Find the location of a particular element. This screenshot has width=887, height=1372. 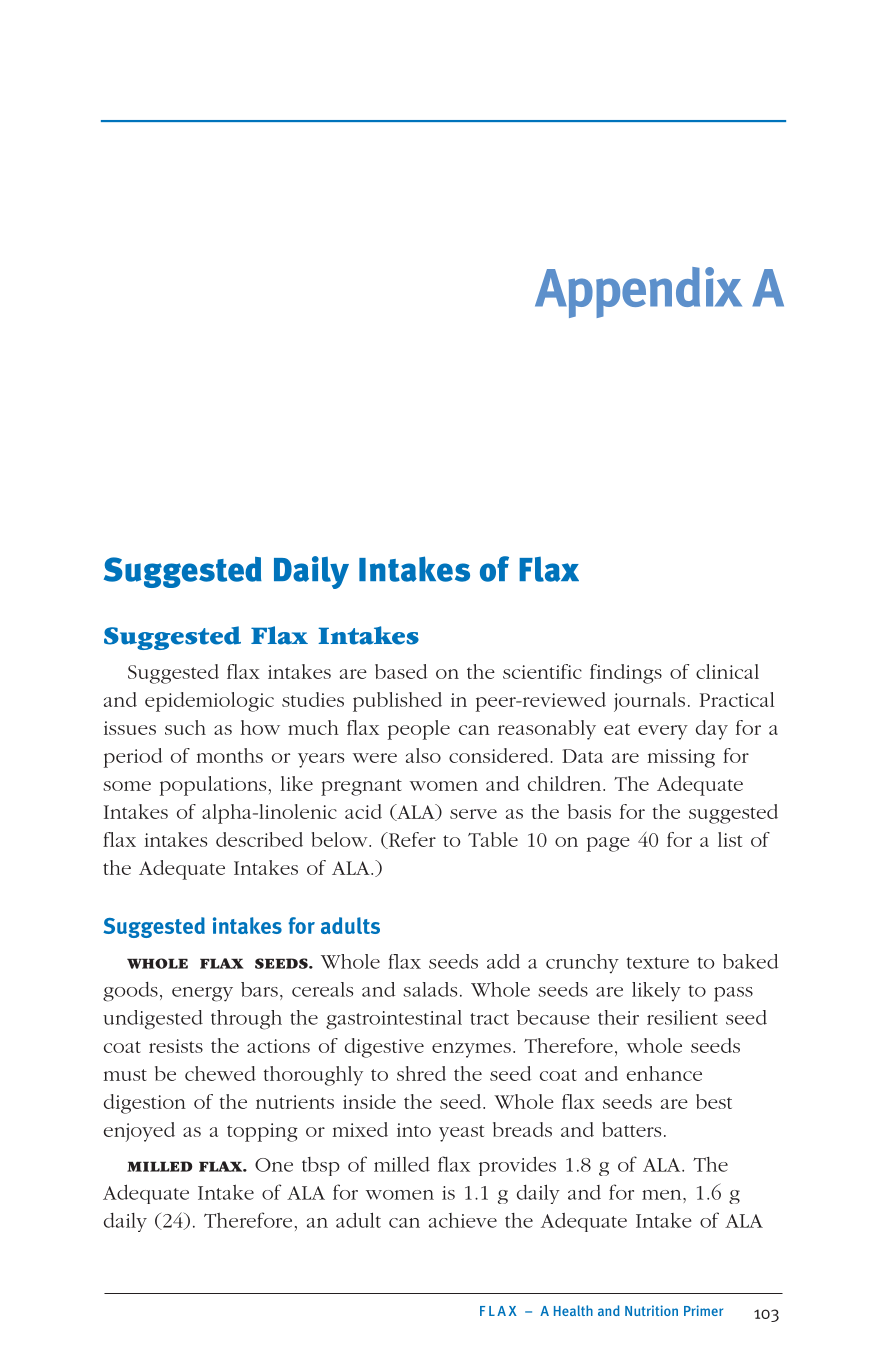

such is located at coordinates (185, 727).
